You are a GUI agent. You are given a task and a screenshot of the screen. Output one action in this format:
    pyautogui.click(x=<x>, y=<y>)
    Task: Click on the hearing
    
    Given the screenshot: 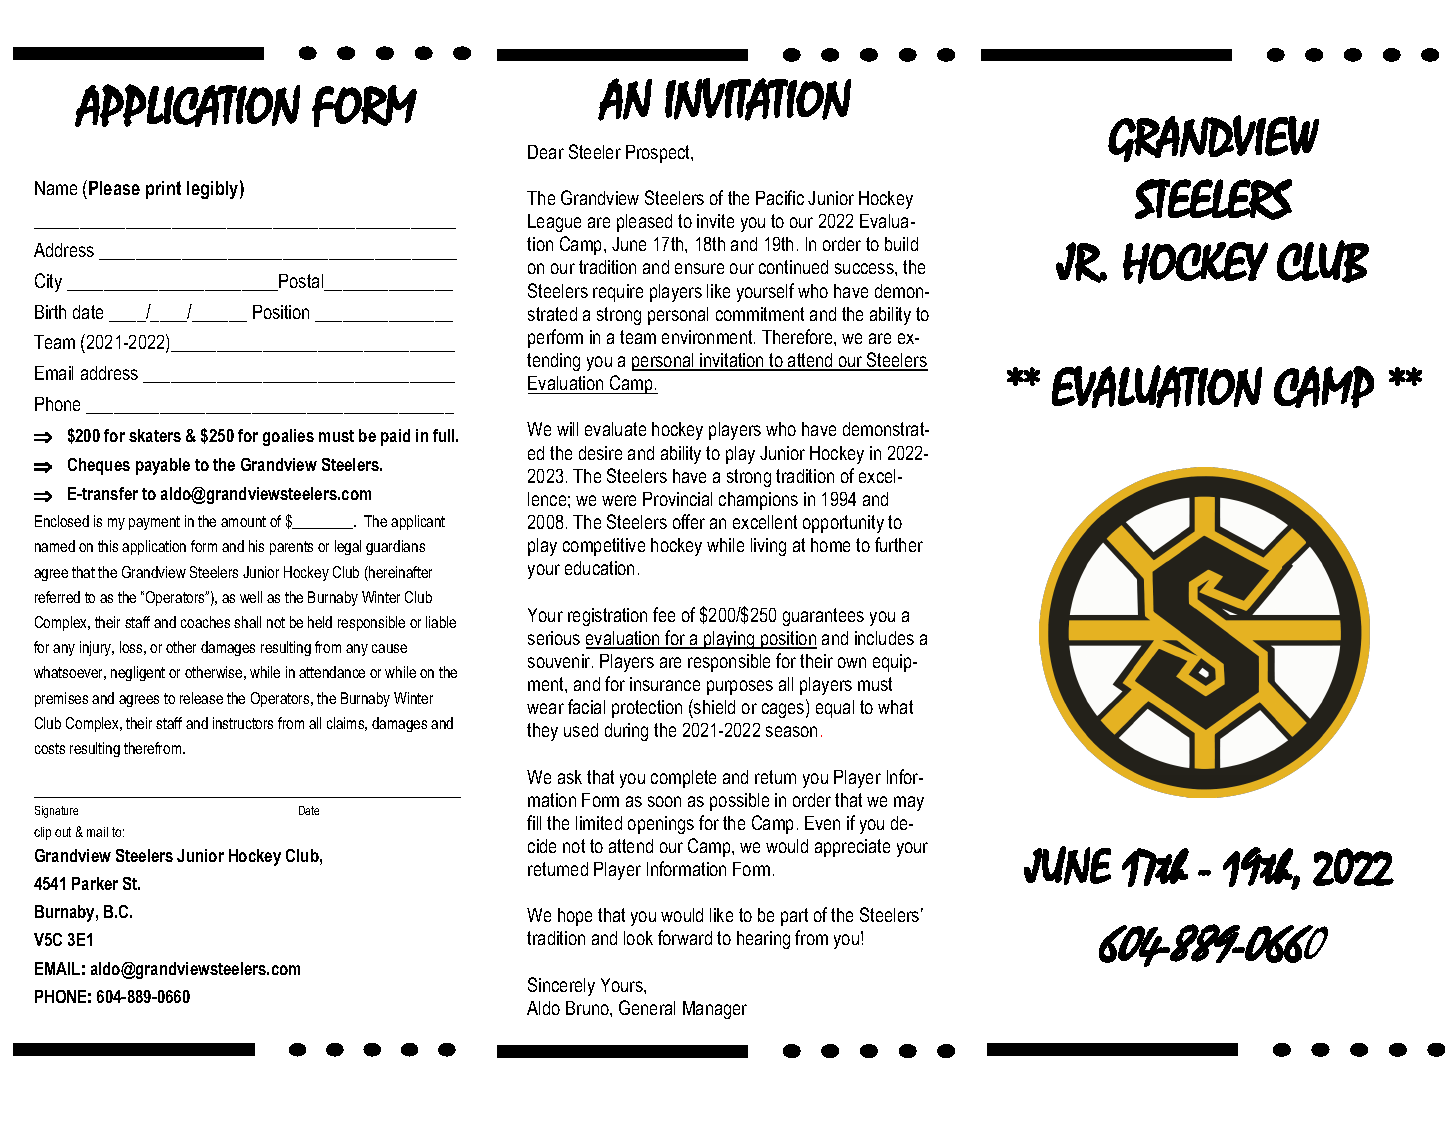 What is the action you would take?
    pyautogui.click(x=763, y=940)
